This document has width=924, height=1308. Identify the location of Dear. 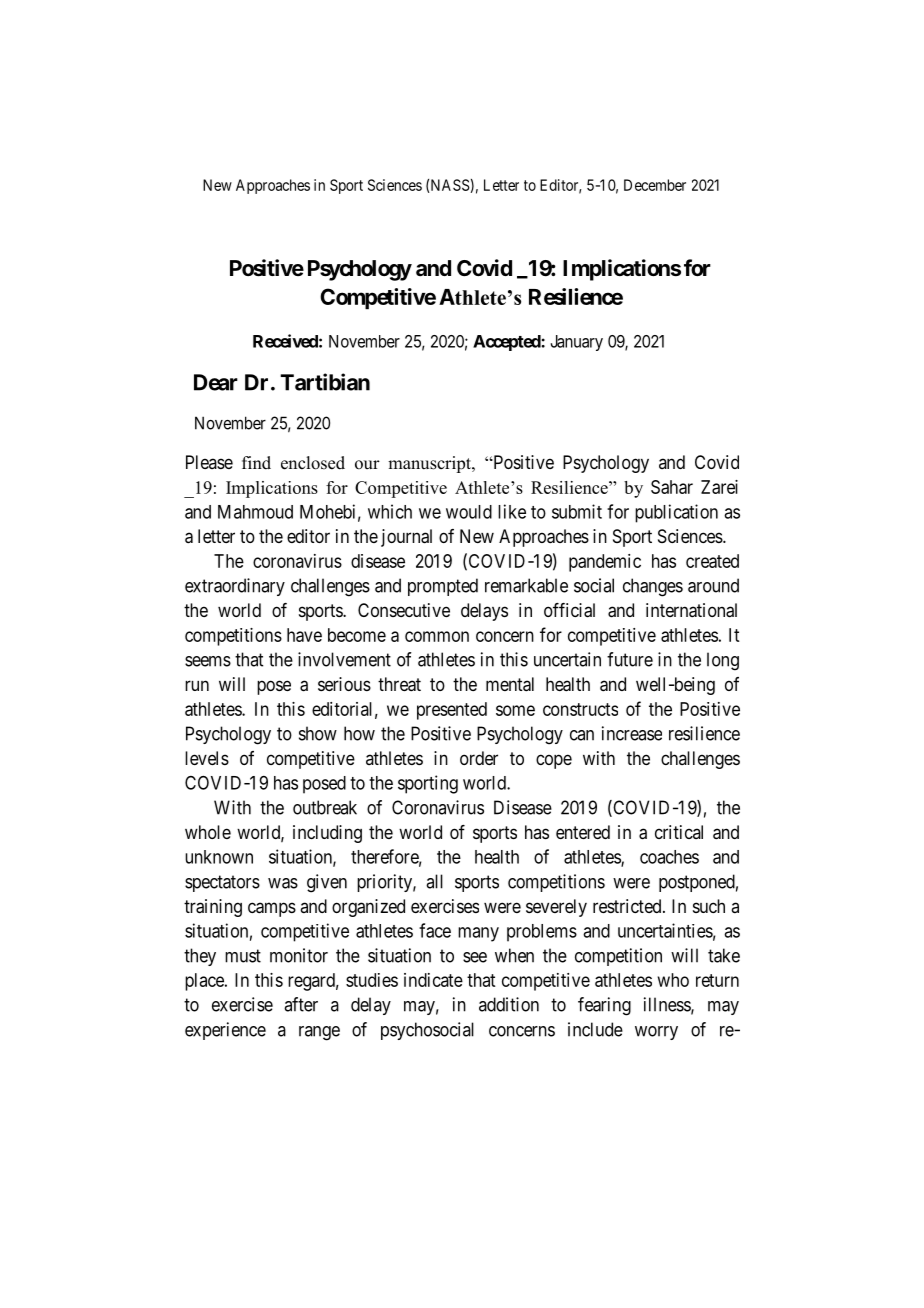
(216, 382).
